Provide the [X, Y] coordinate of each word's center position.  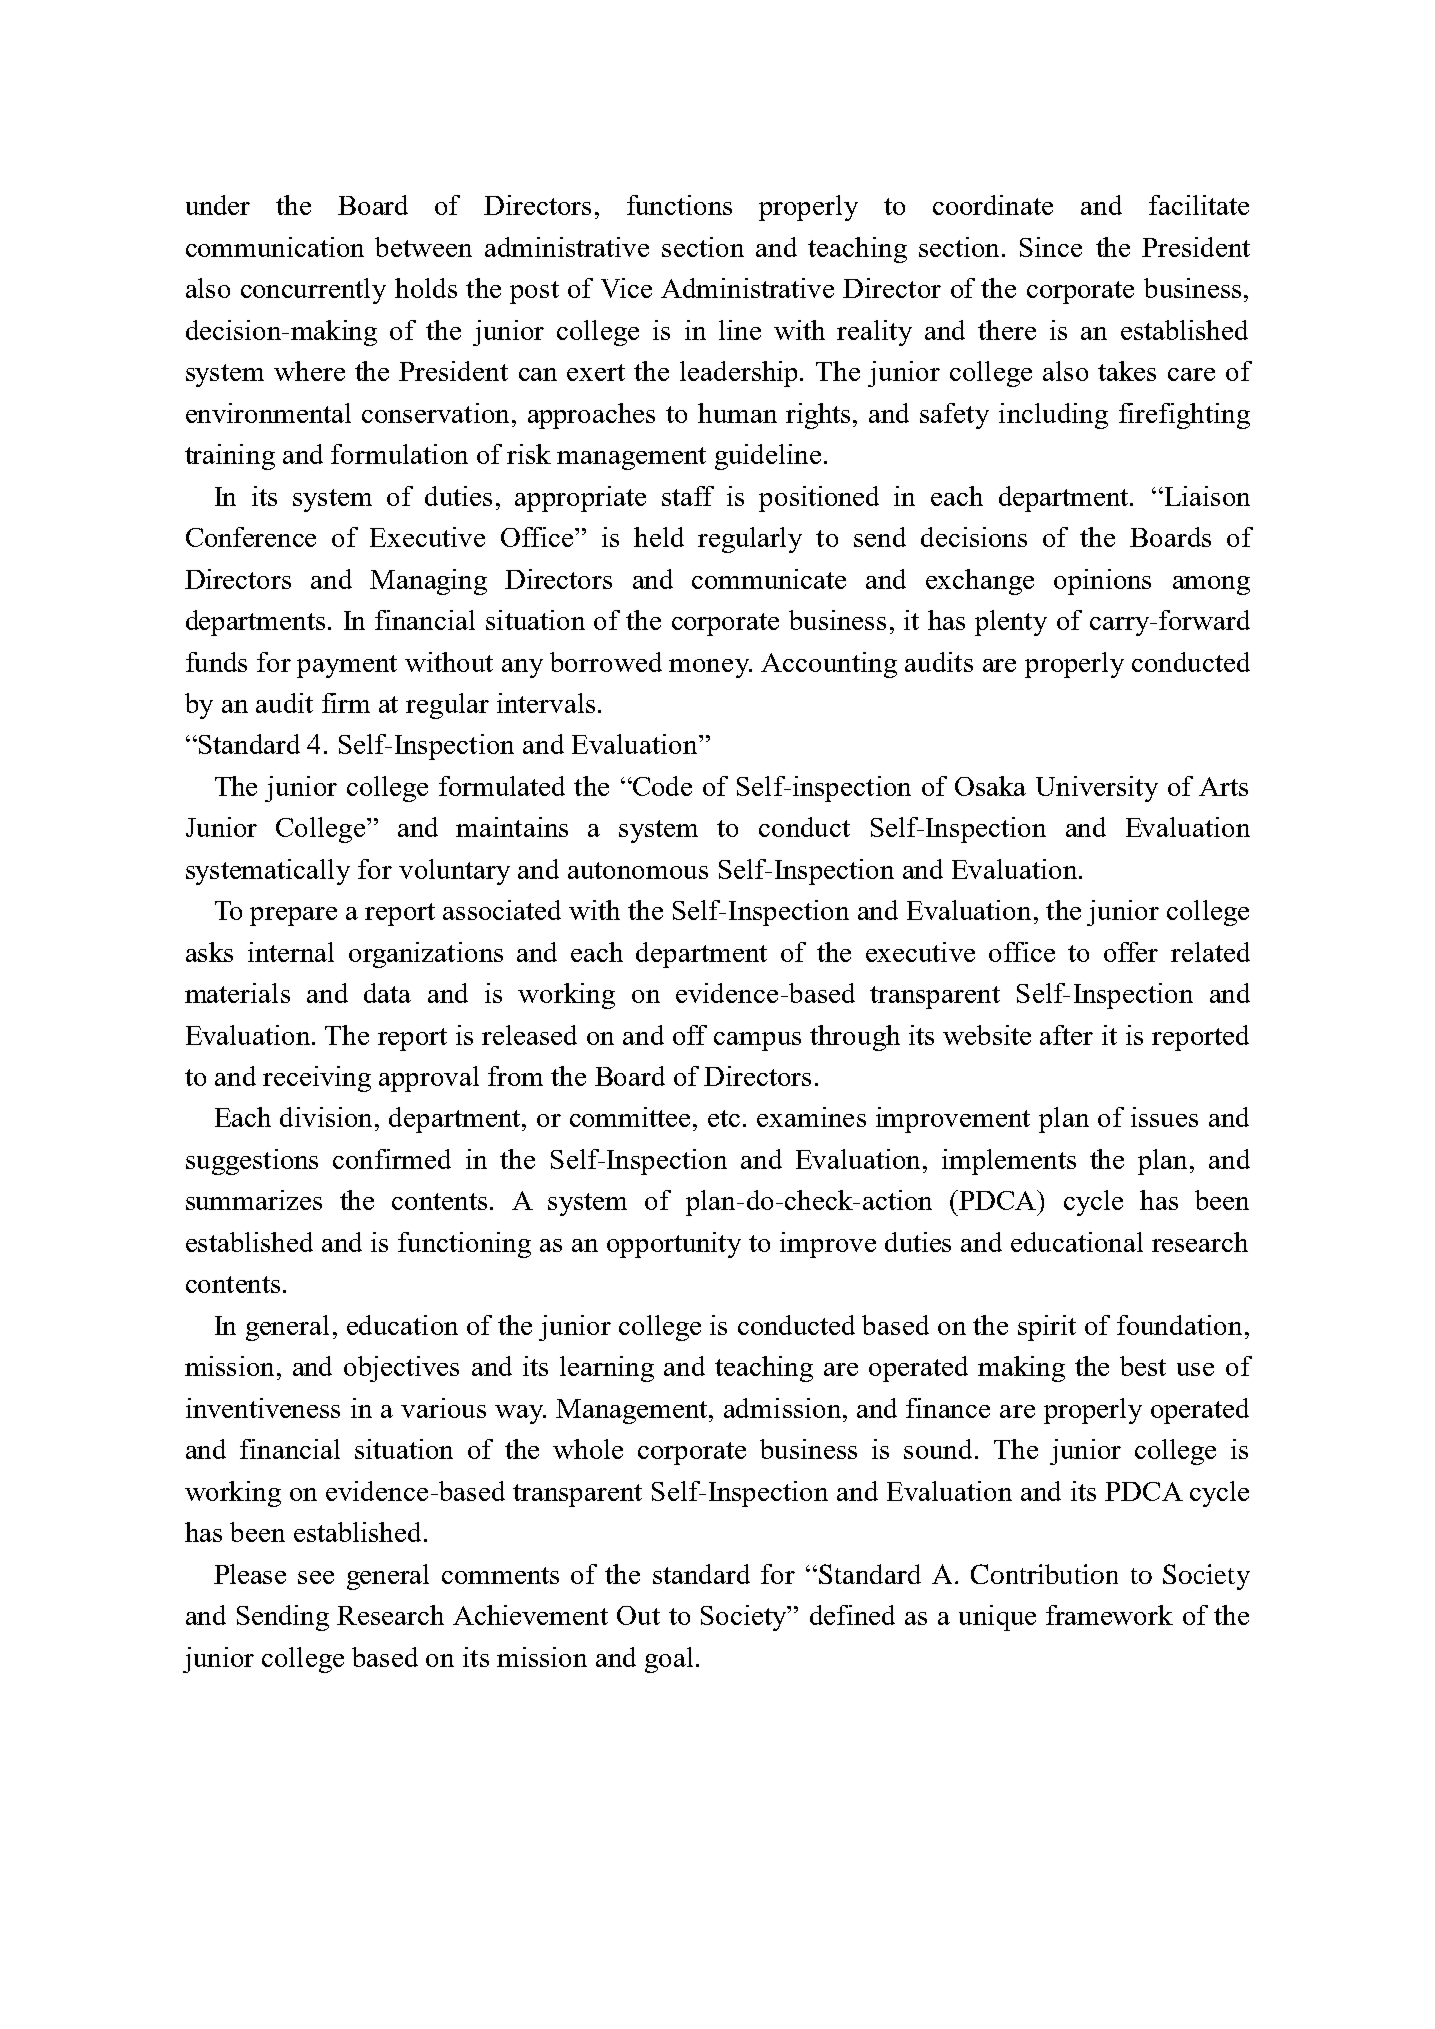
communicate [769, 579]
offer [1131, 952]
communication [275, 247]
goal [669, 1660]
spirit [1047, 1328]
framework [1109, 1615]
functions [679, 205]
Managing [428, 582]
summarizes [254, 1200]
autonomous [638, 870]
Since [1051, 247]
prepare [293, 916]
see [316, 1577]
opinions [1102, 582]
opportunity [674, 1245]
